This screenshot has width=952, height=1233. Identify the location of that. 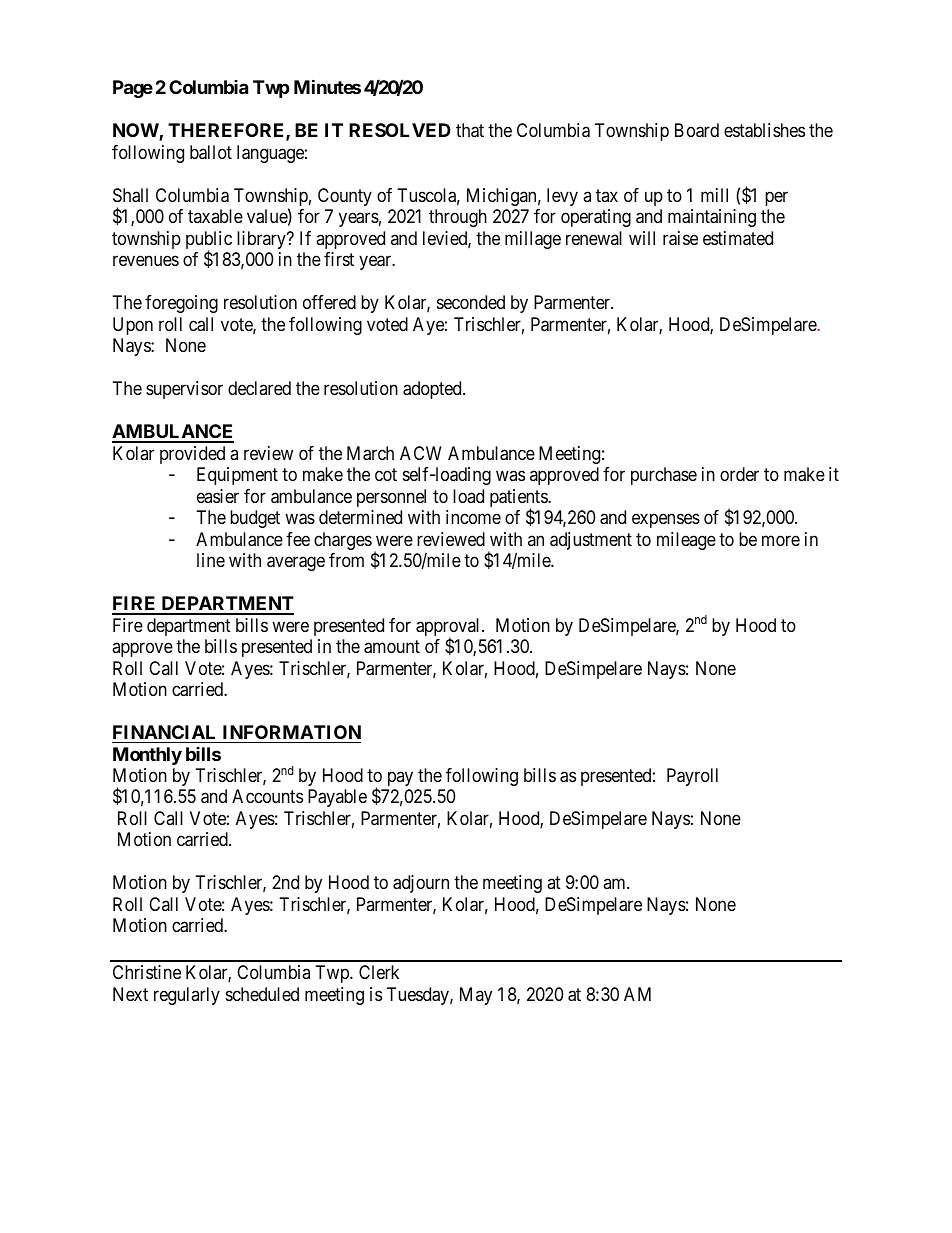
(470, 130).
